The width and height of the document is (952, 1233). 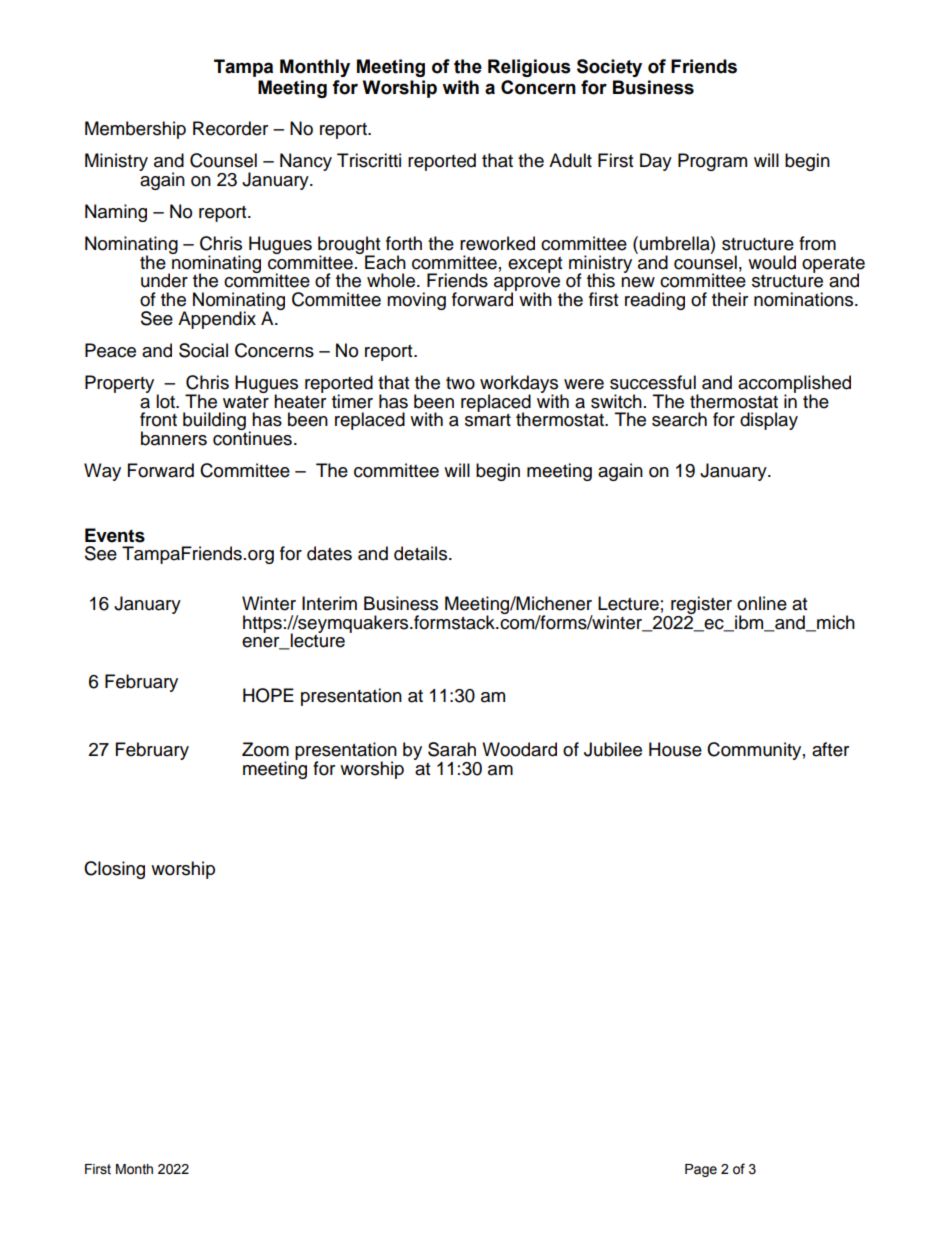 What do you see at coordinates (701, 1170) in the document?
I see `Page` at bounding box center [701, 1170].
